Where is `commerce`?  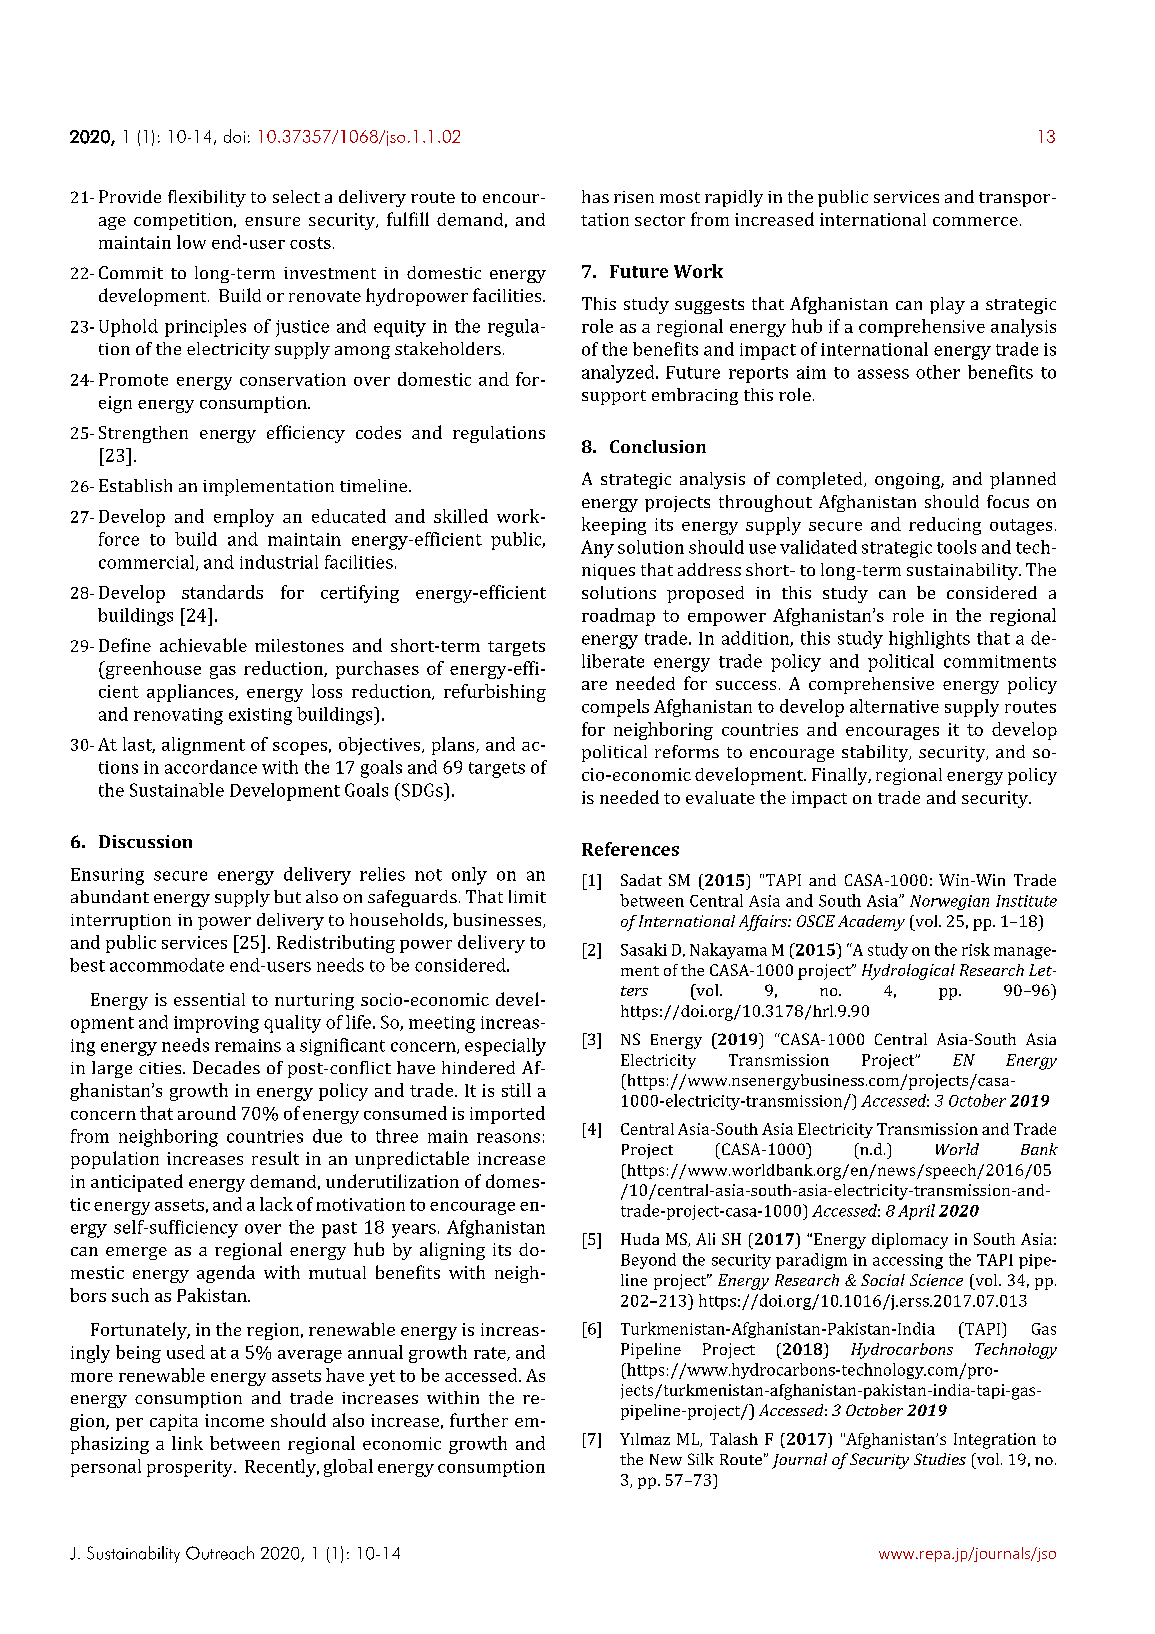 commerce is located at coordinates (975, 221).
